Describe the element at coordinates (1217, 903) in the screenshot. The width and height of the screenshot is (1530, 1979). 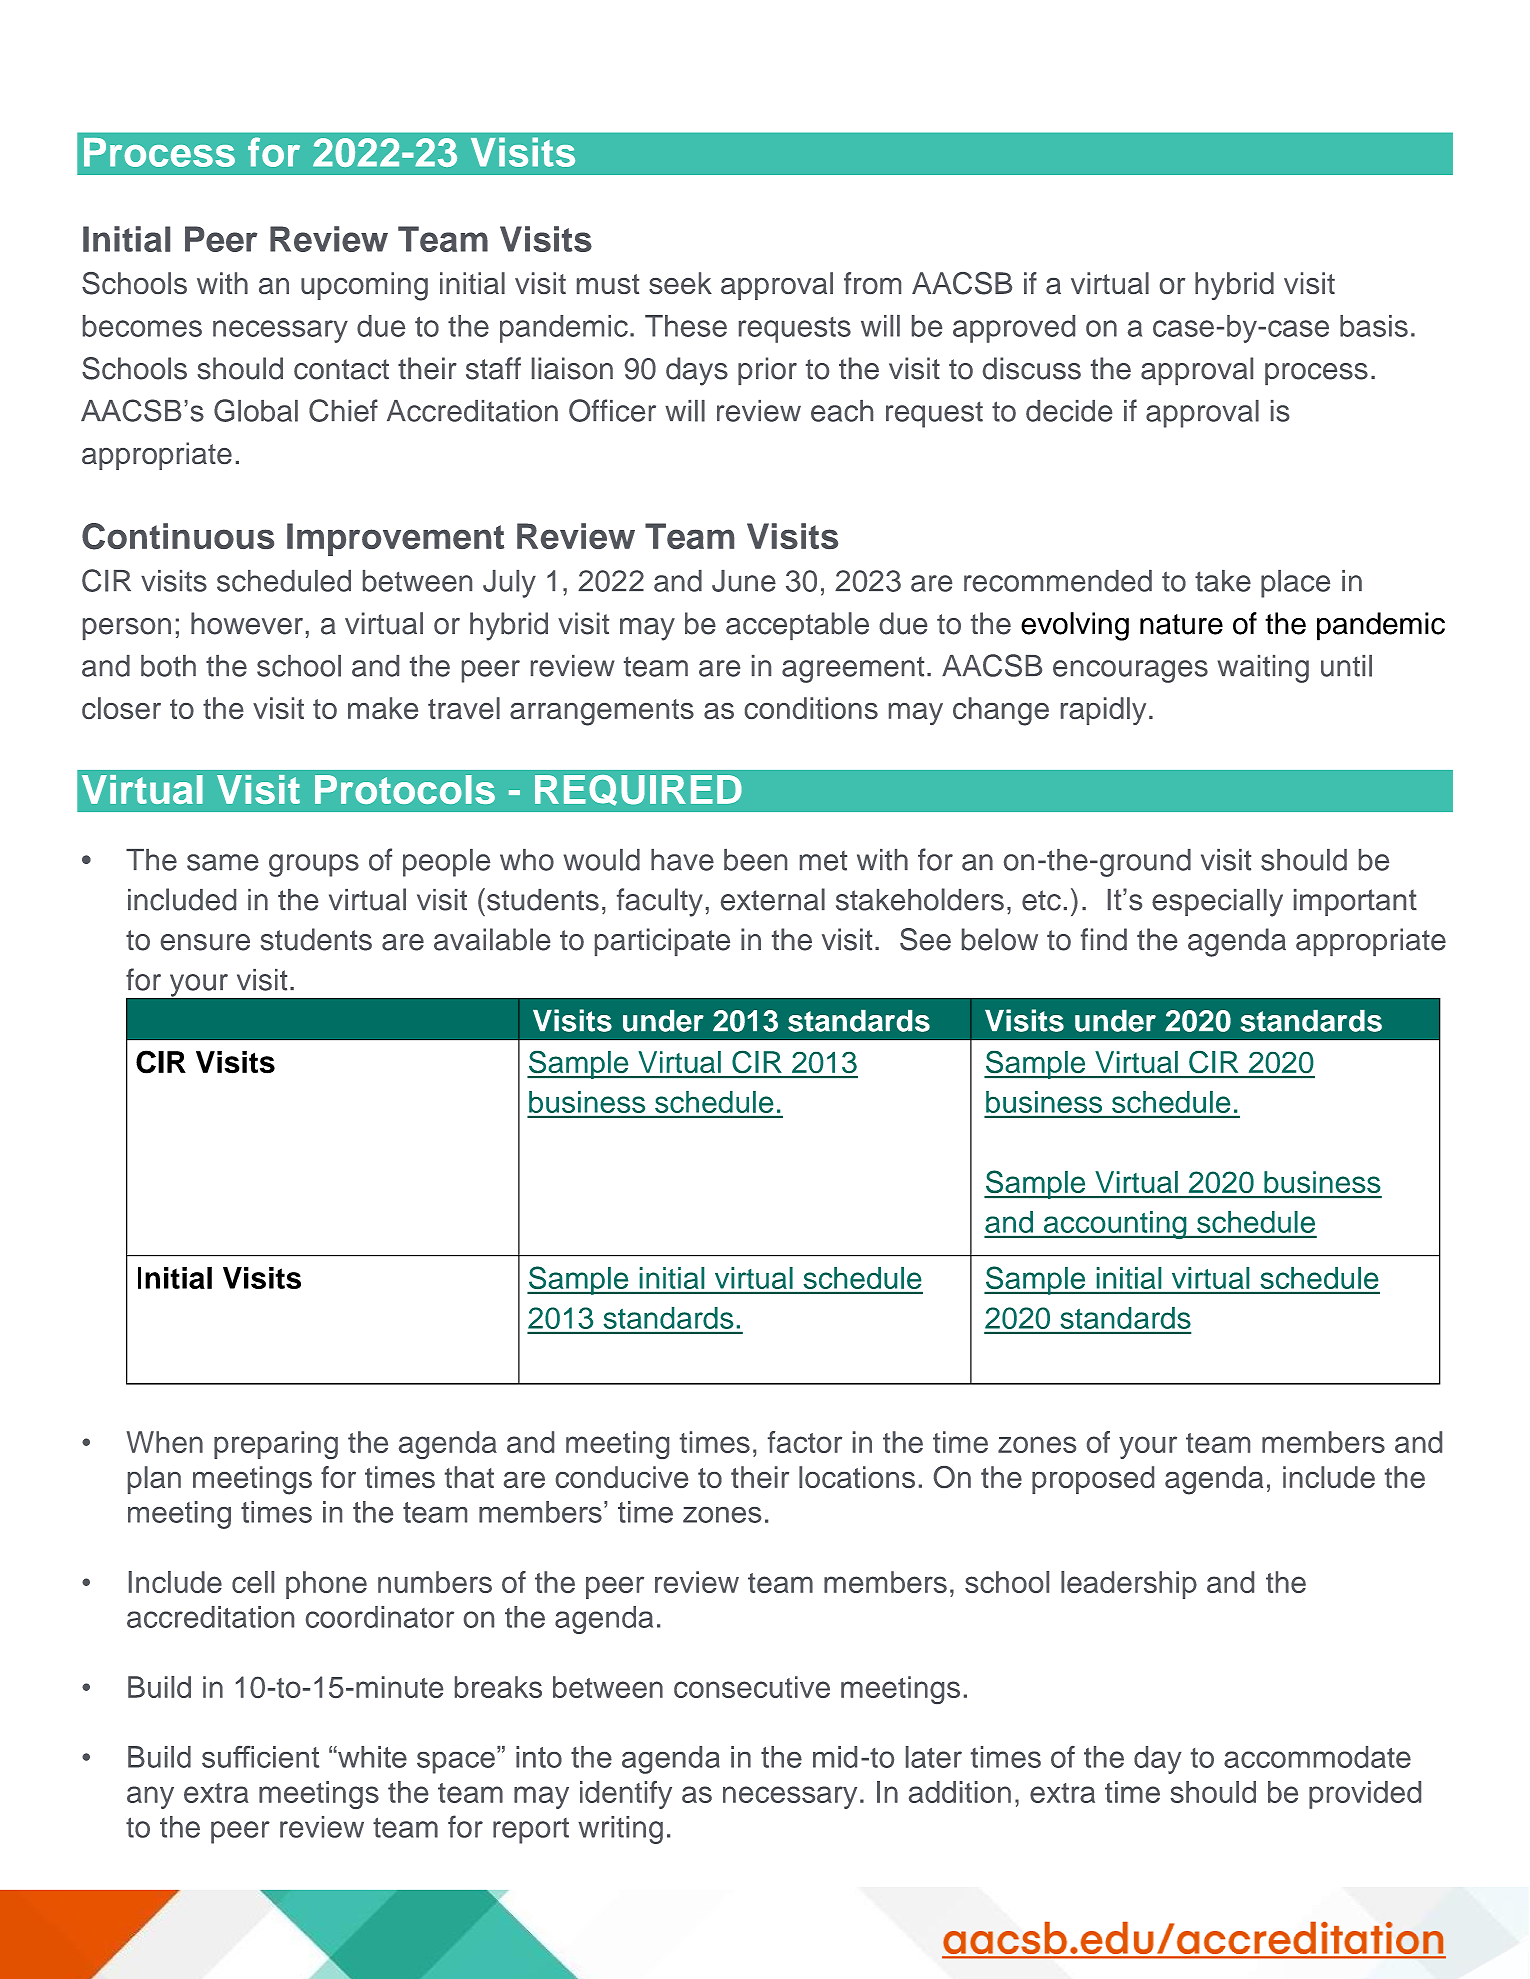
I see `especially` at that location.
